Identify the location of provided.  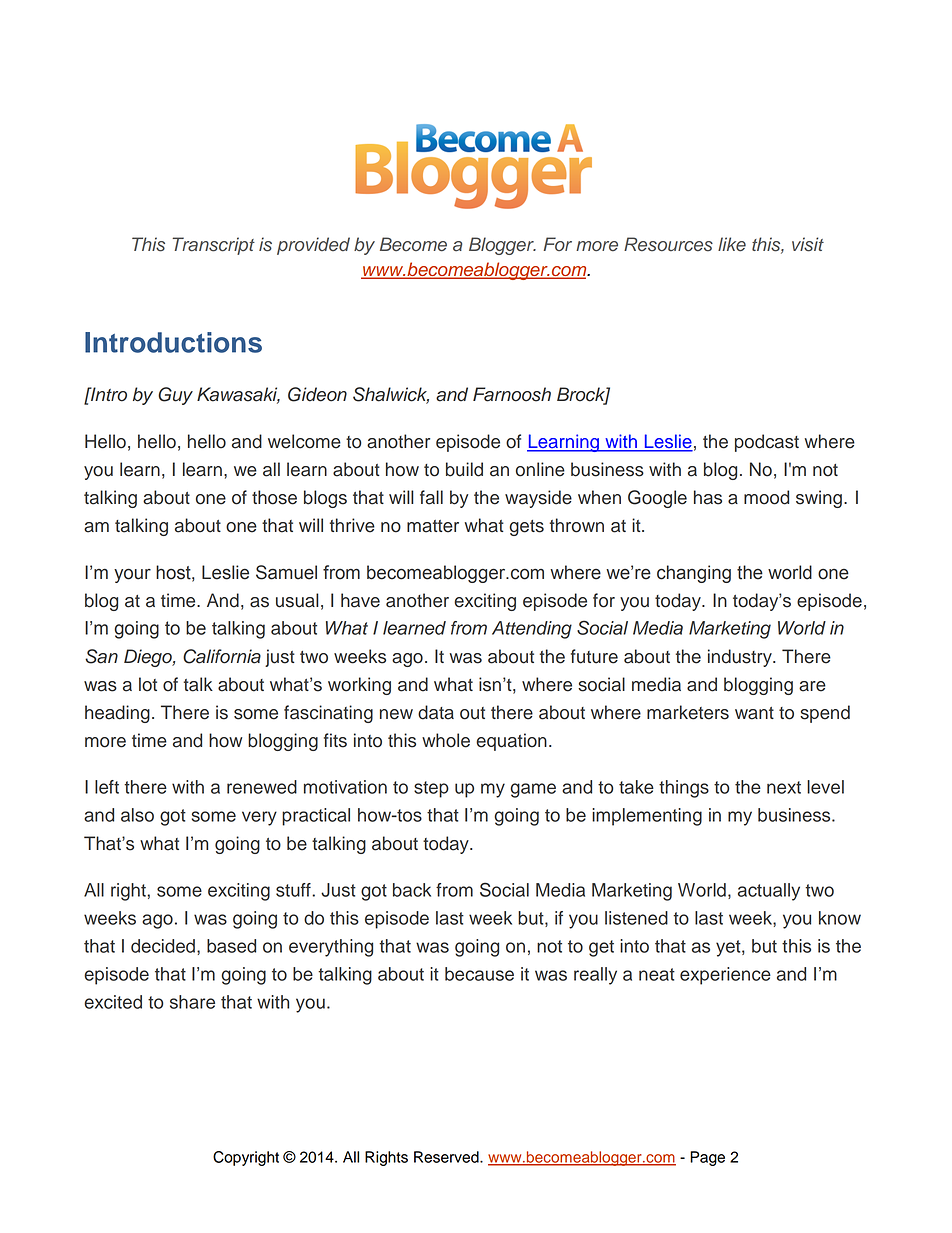
(313, 246).
